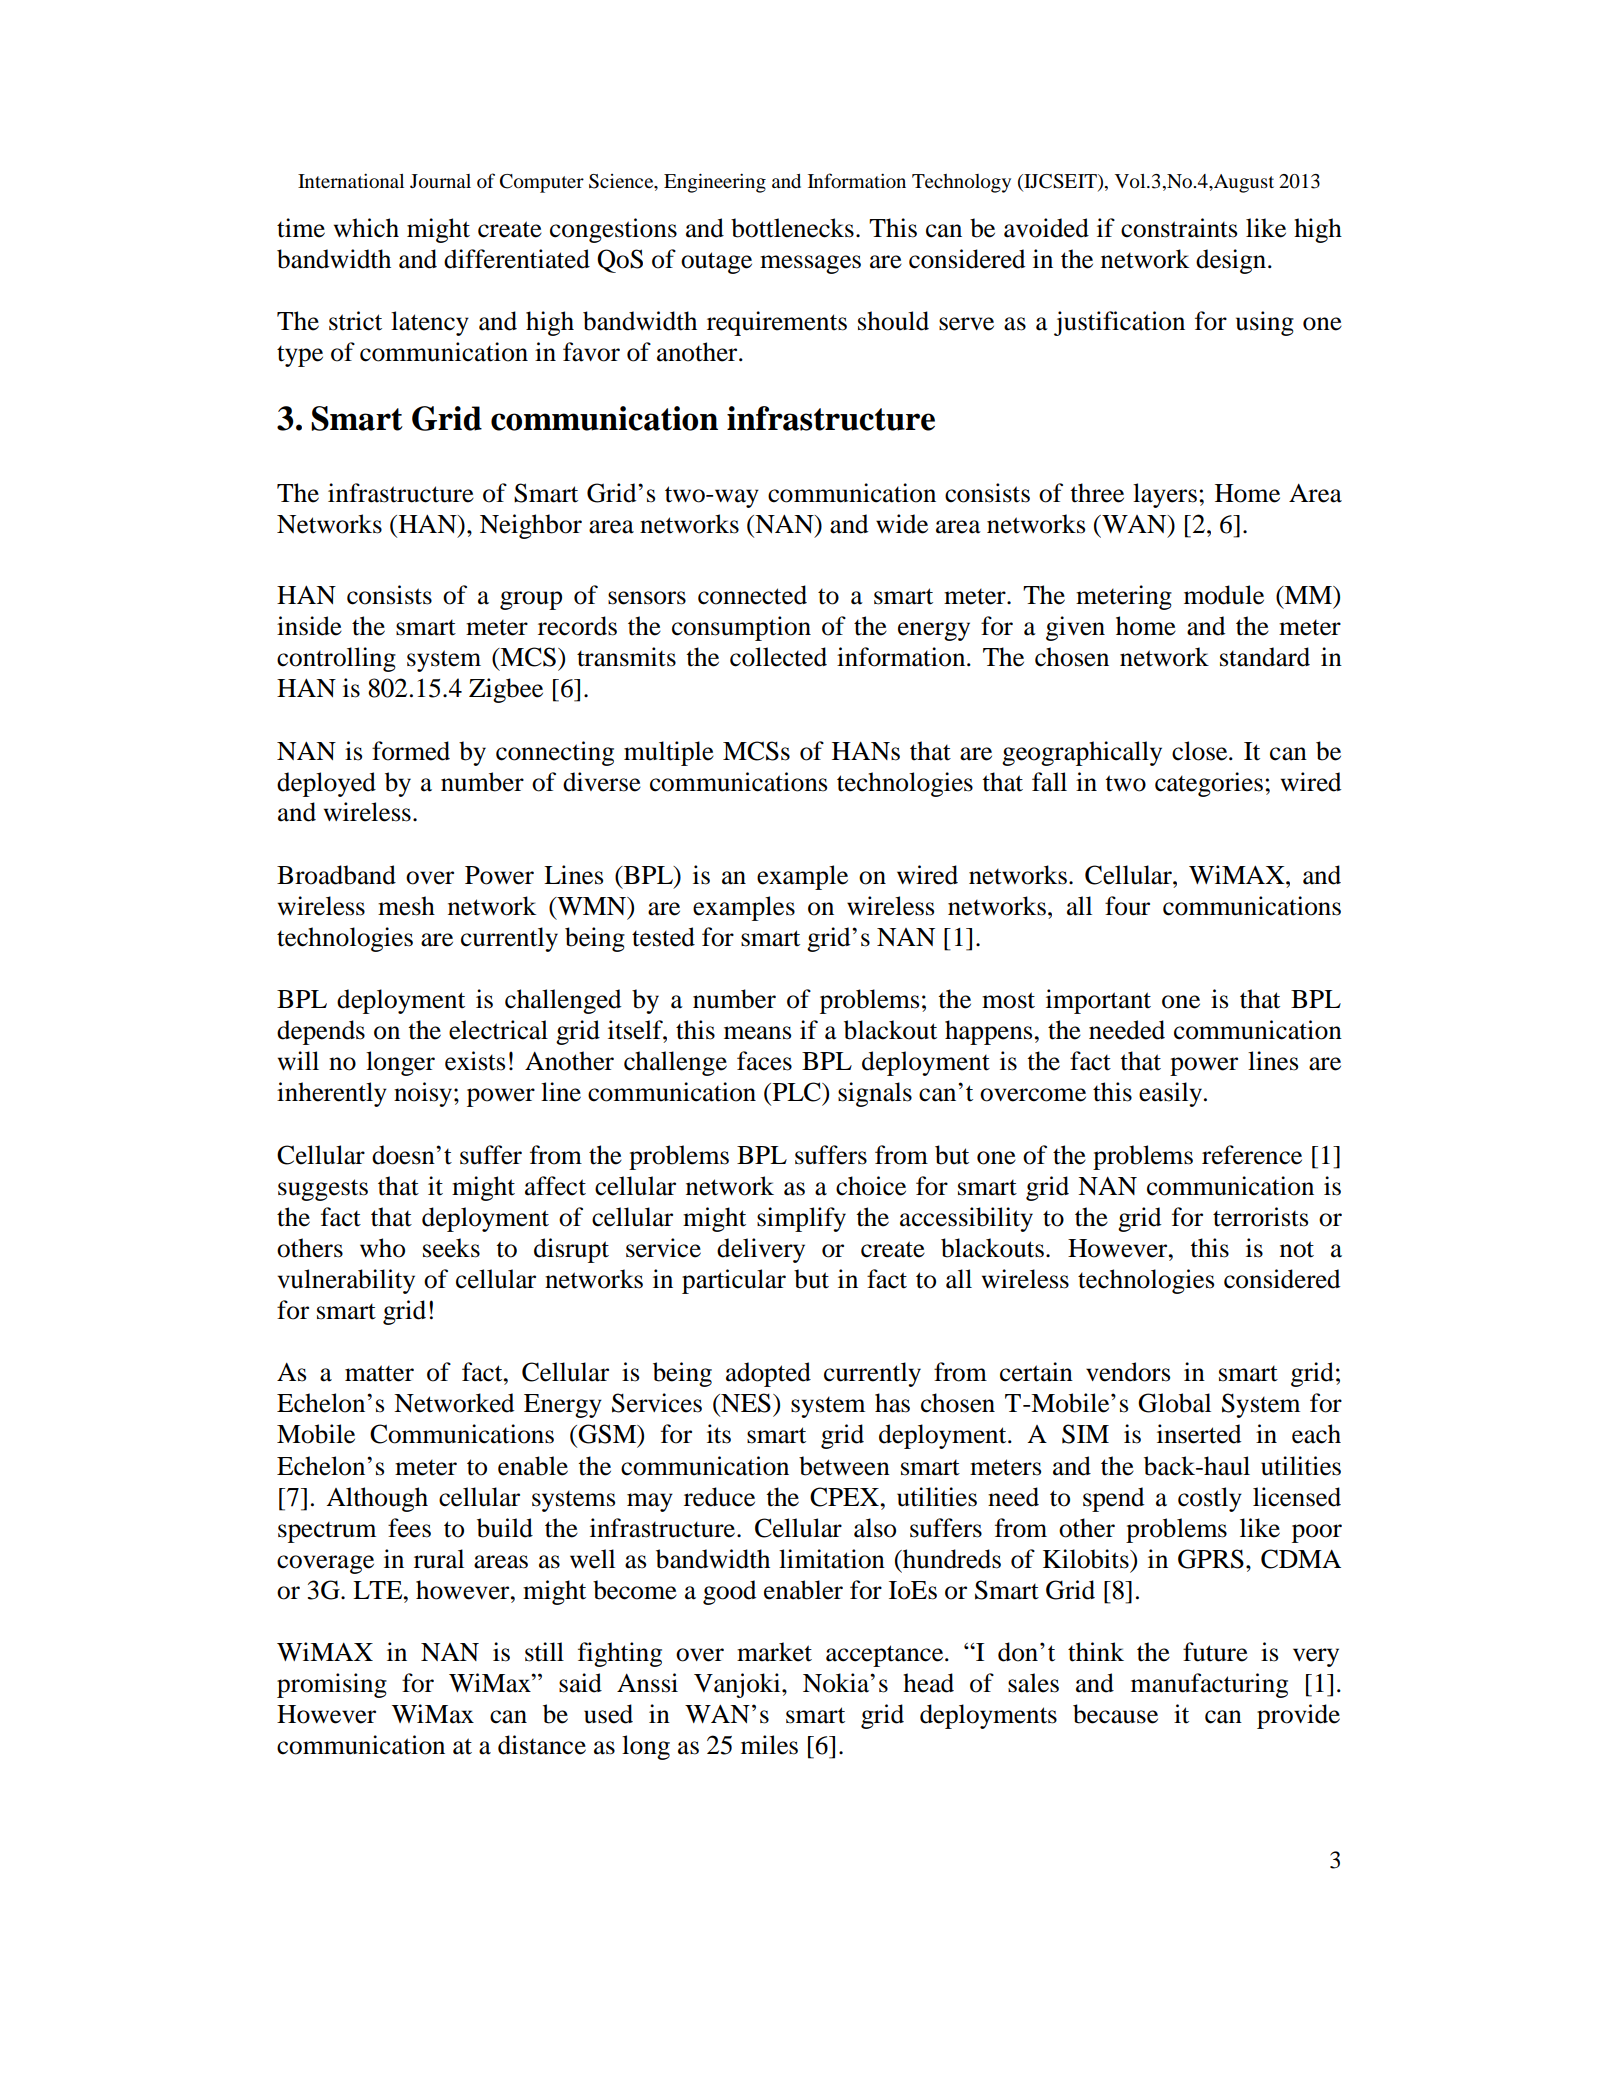 The image size is (1602, 2074). Describe the element at coordinates (792, 228) in the screenshot. I see `bottlenecks` at that location.
